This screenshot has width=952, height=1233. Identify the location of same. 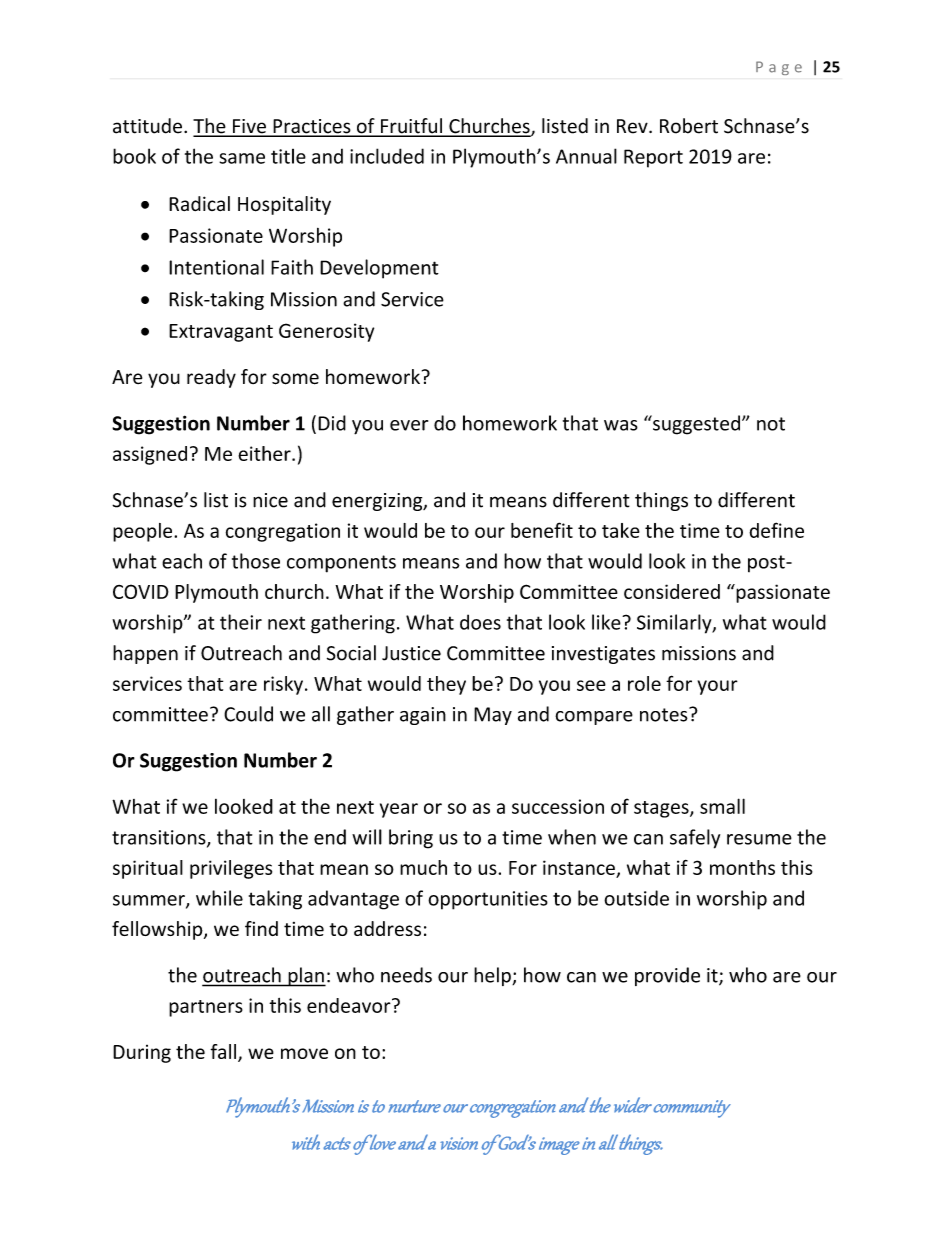
(242, 158).
